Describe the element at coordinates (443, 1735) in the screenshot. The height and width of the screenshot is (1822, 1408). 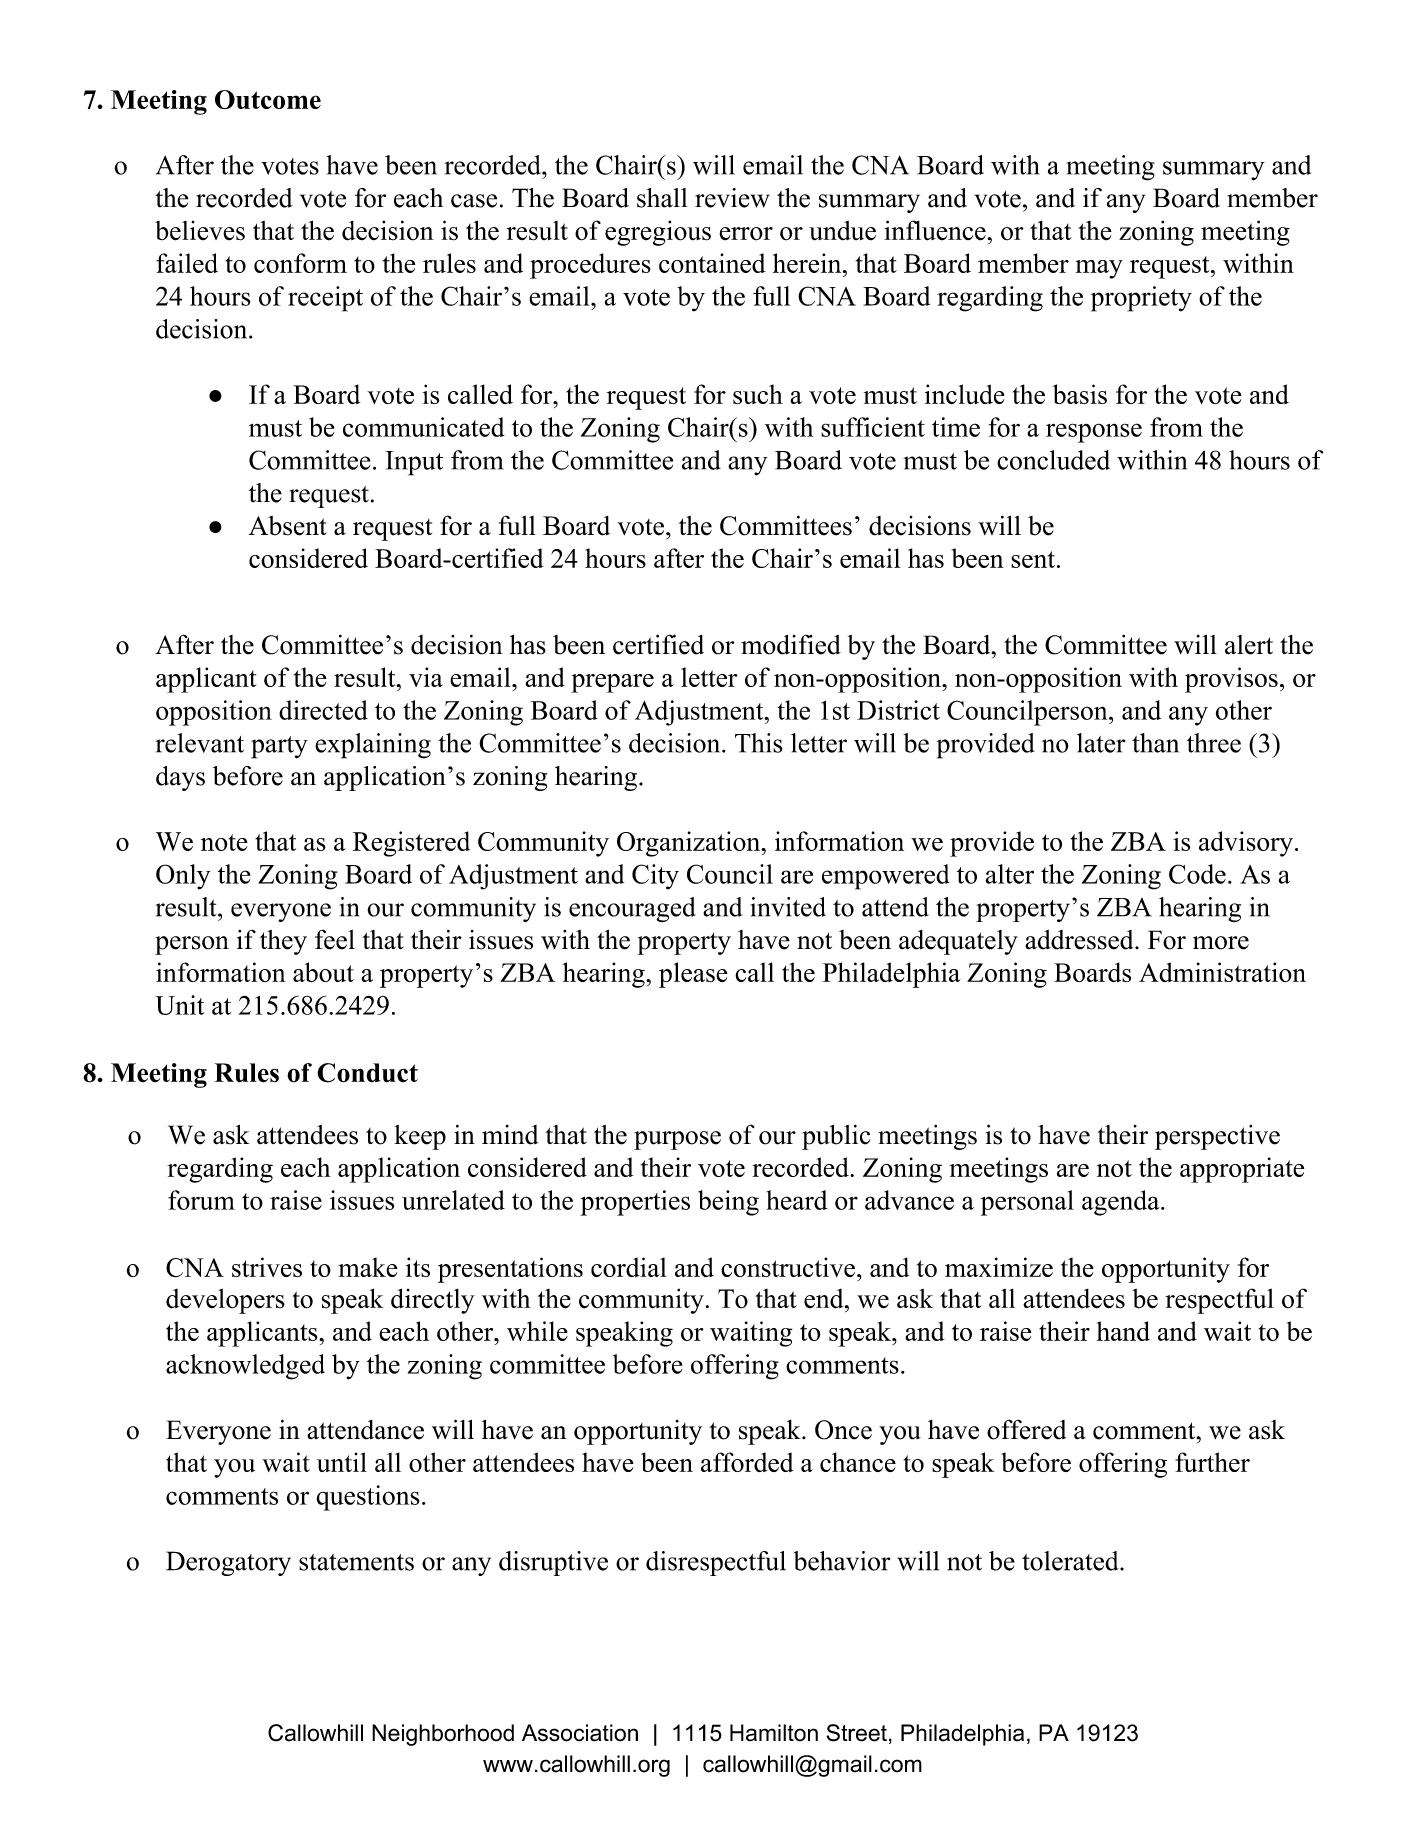
I see `Neighborhood` at that location.
